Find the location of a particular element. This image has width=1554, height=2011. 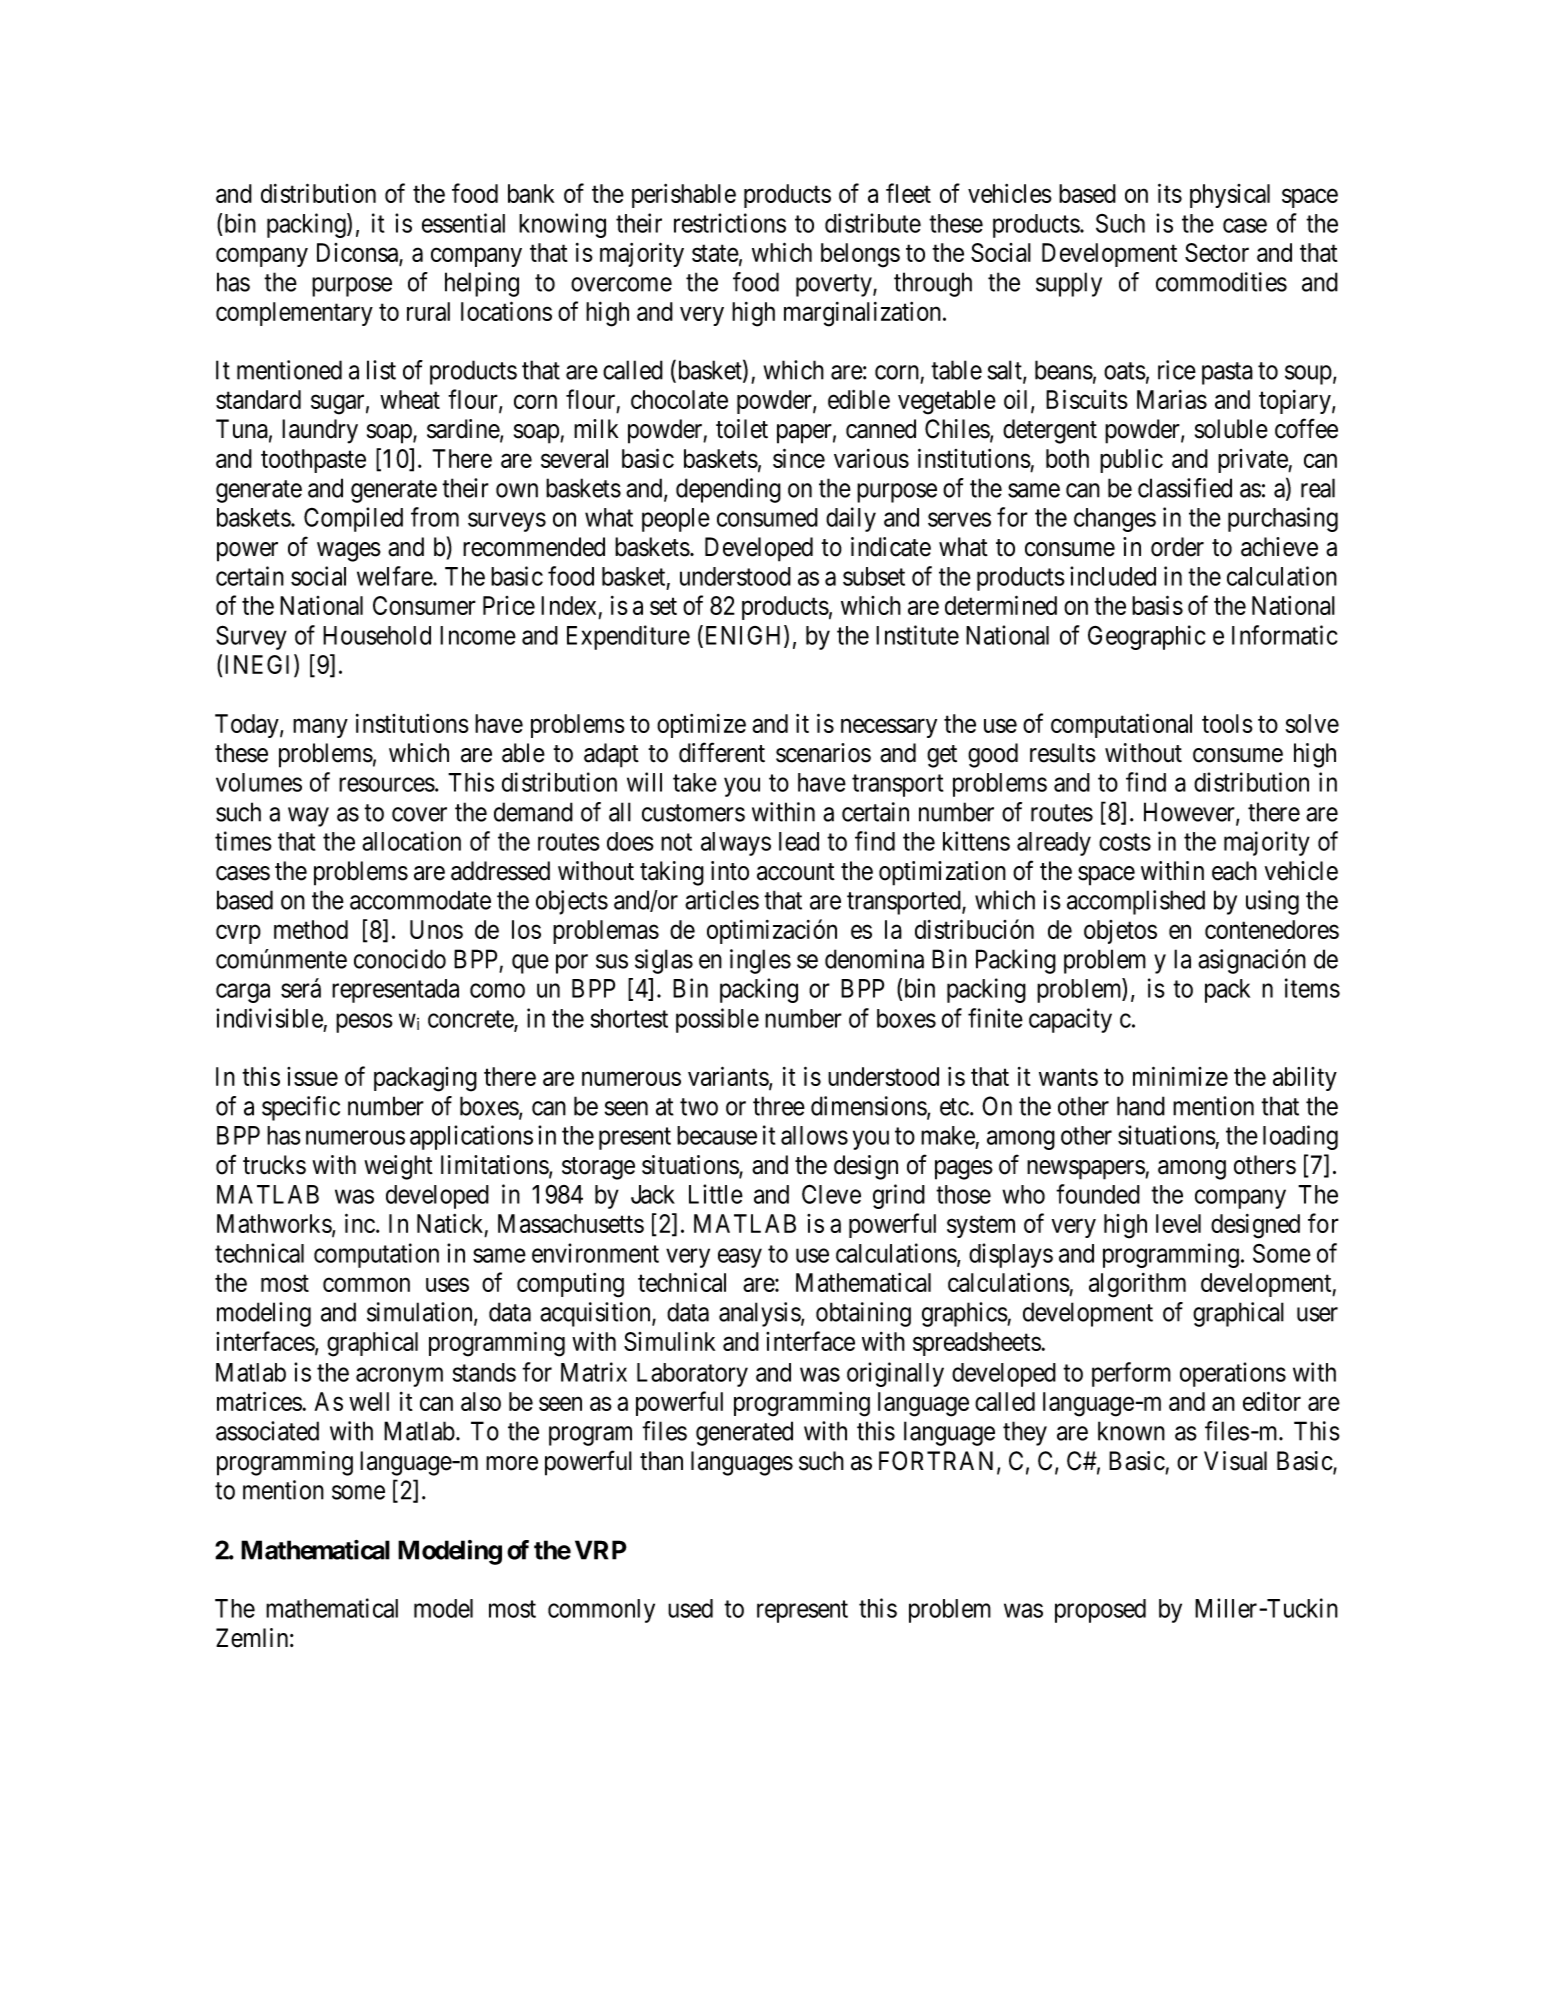

account is located at coordinates (796, 872).
